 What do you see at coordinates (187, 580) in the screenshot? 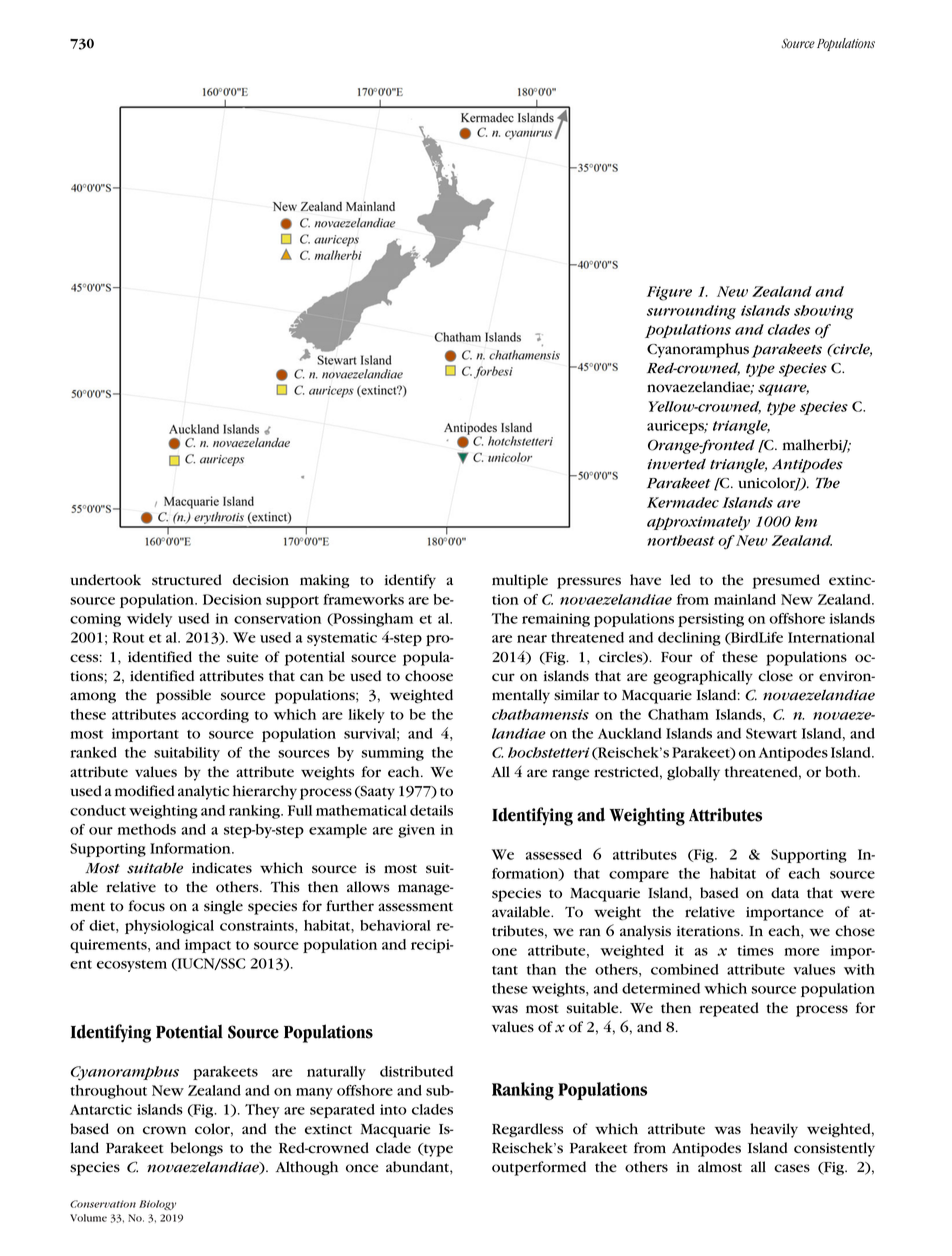
I see `structured` at bounding box center [187, 580].
